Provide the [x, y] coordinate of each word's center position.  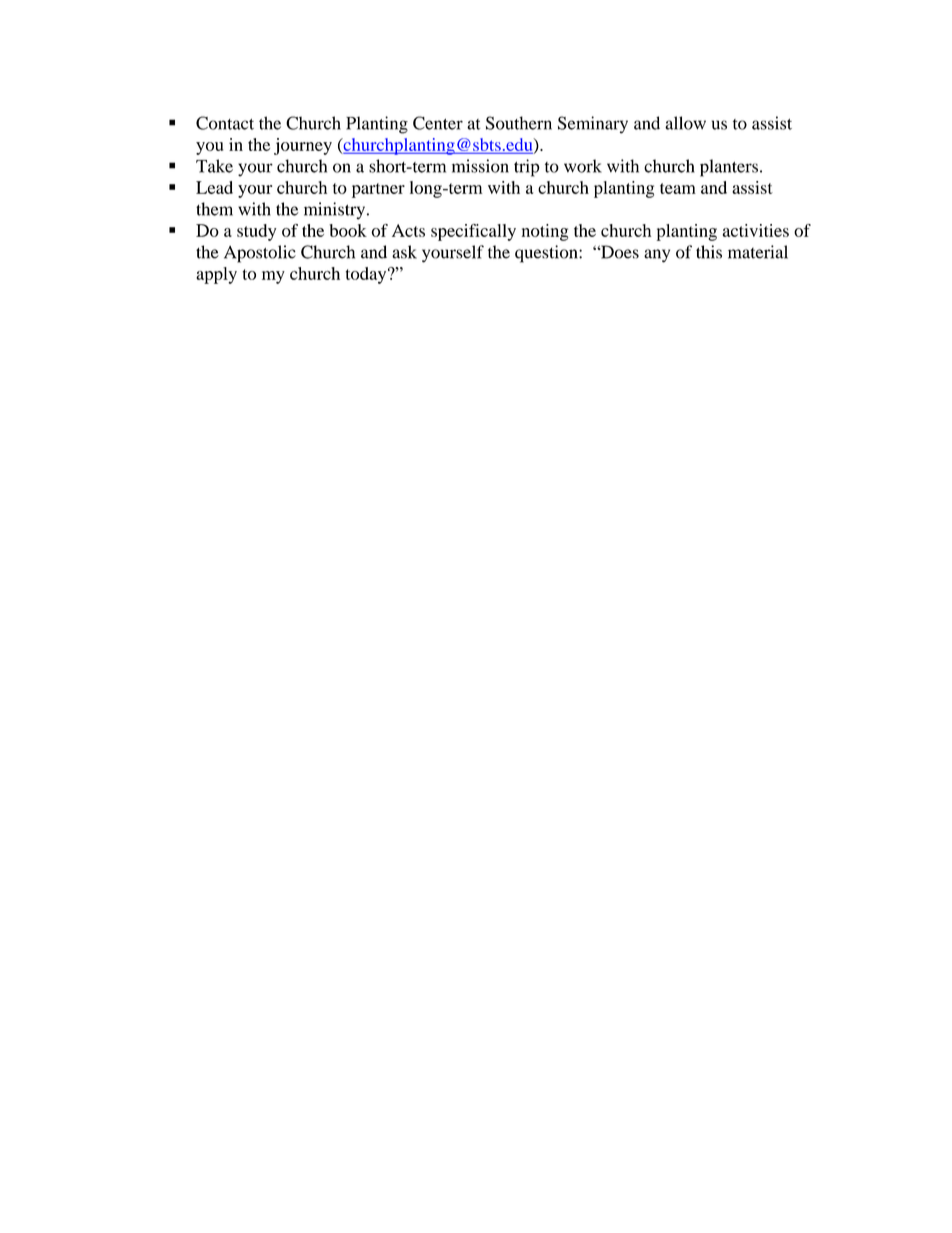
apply [216, 275]
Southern [519, 123]
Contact [225, 123]
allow [685, 123]
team [678, 188]
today [367, 275]
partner [378, 190]
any [657, 256]
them [214, 209]
